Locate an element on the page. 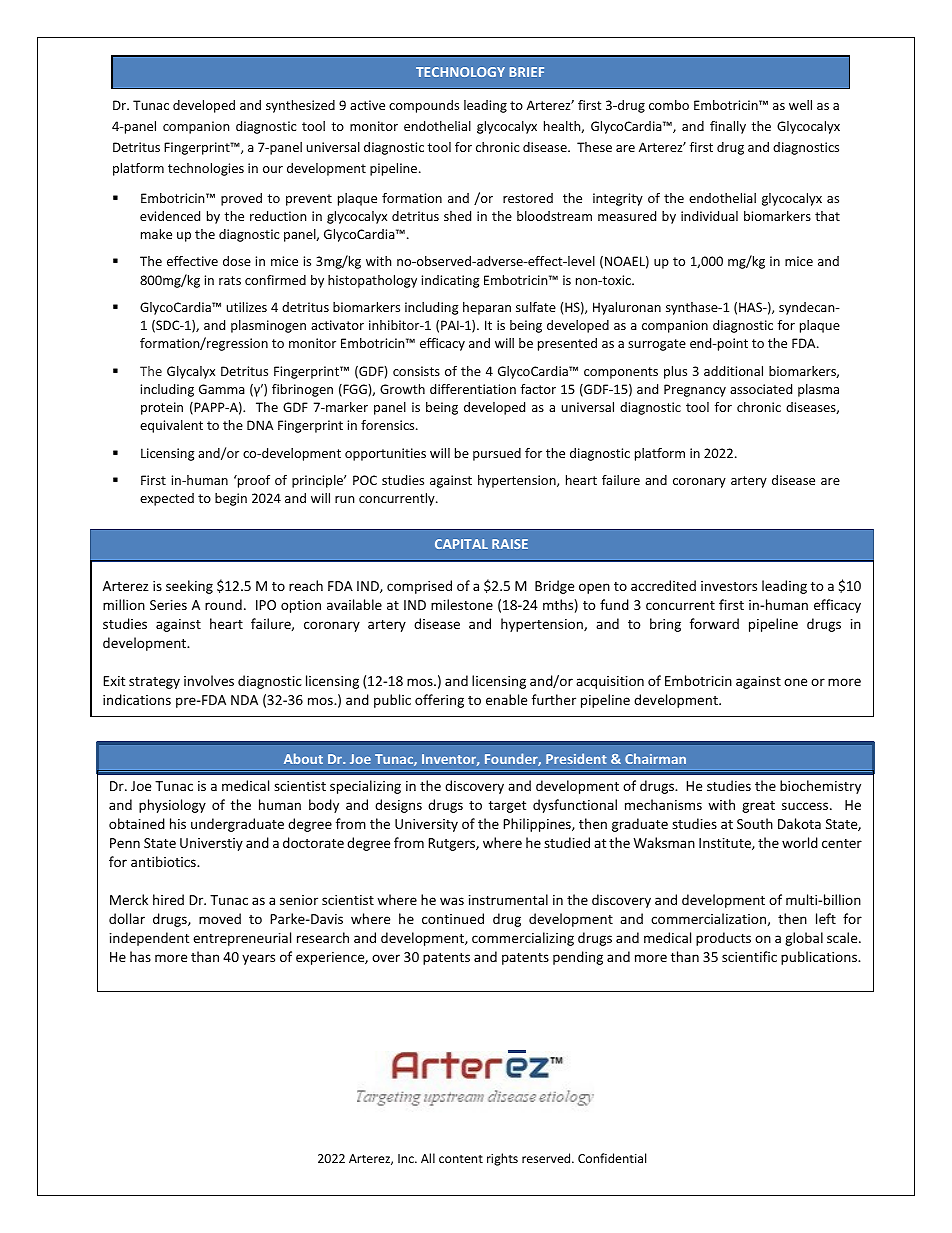 This image has height=1233, width=952. content is located at coordinates (461, 1159).
